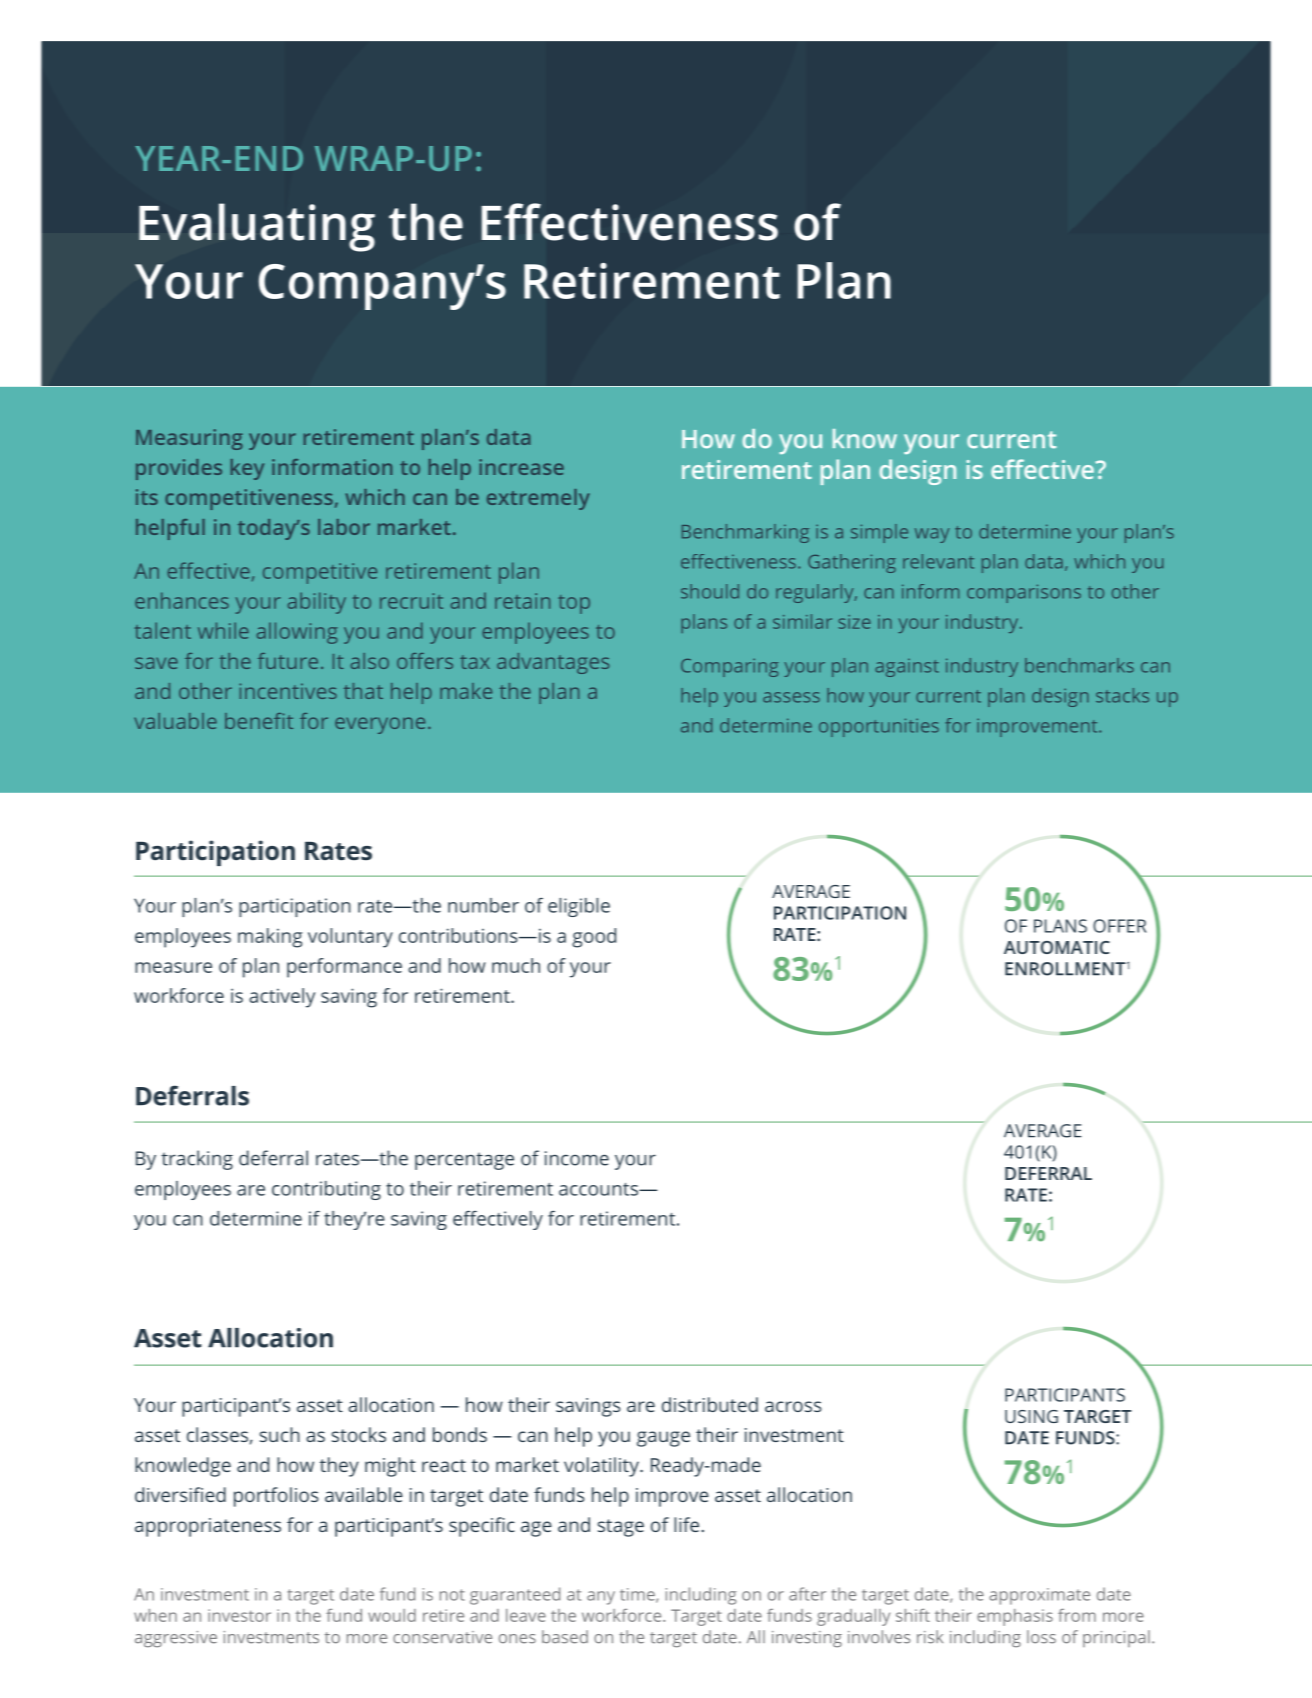 The width and height of the screenshot is (1312, 1698). I want to click on investor, so click(239, 1615).
